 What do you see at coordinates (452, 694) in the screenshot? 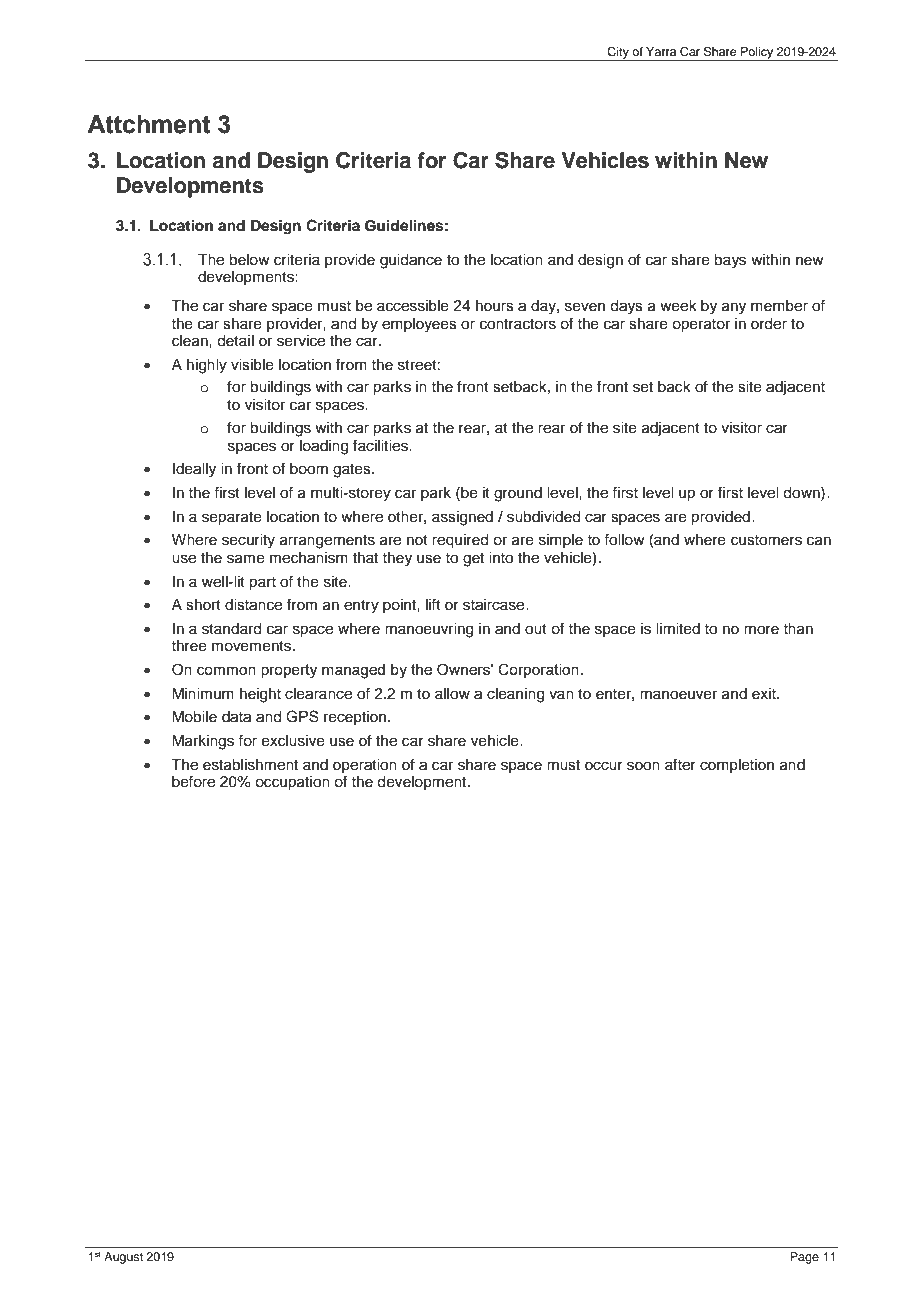
I see `allow` at bounding box center [452, 694].
